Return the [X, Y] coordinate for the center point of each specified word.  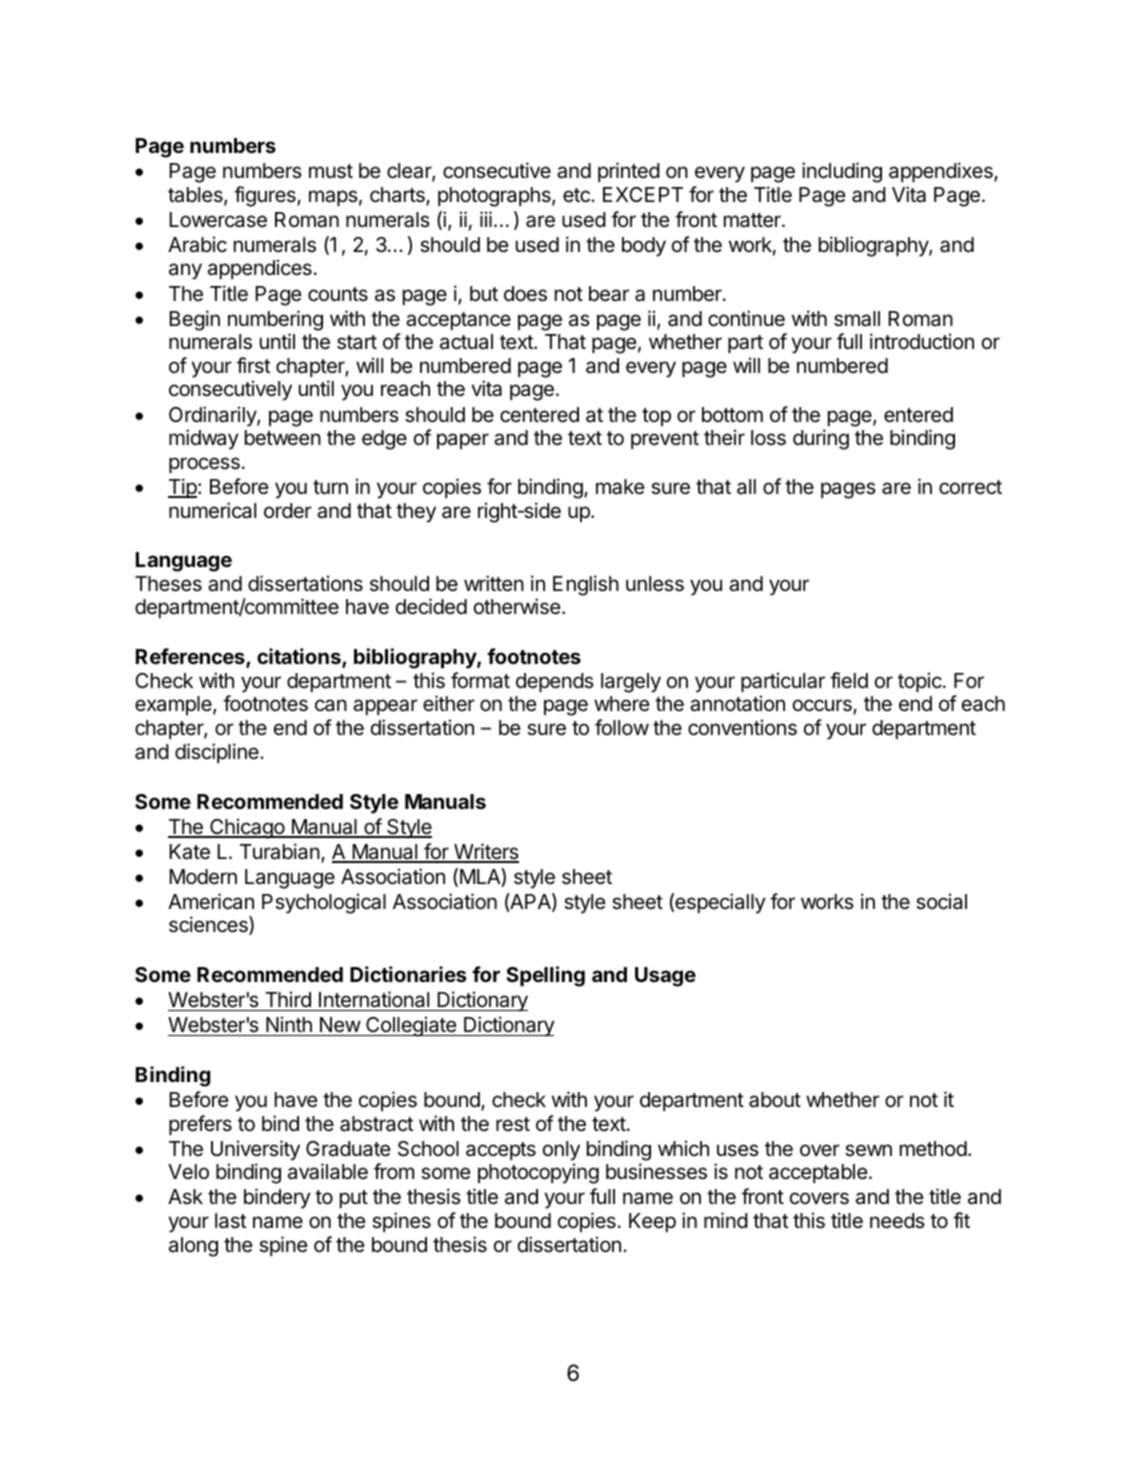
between [283, 438]
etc [577, 195]
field [849, 680]
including [842, 172]
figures [266, 196]
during [821, 439]
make [620, 487]
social [941, 901]
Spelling [545, 976]
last [231, 1221]
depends [555, 682]
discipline [218, 753]
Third [288, 1001]
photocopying [538, 1173]
